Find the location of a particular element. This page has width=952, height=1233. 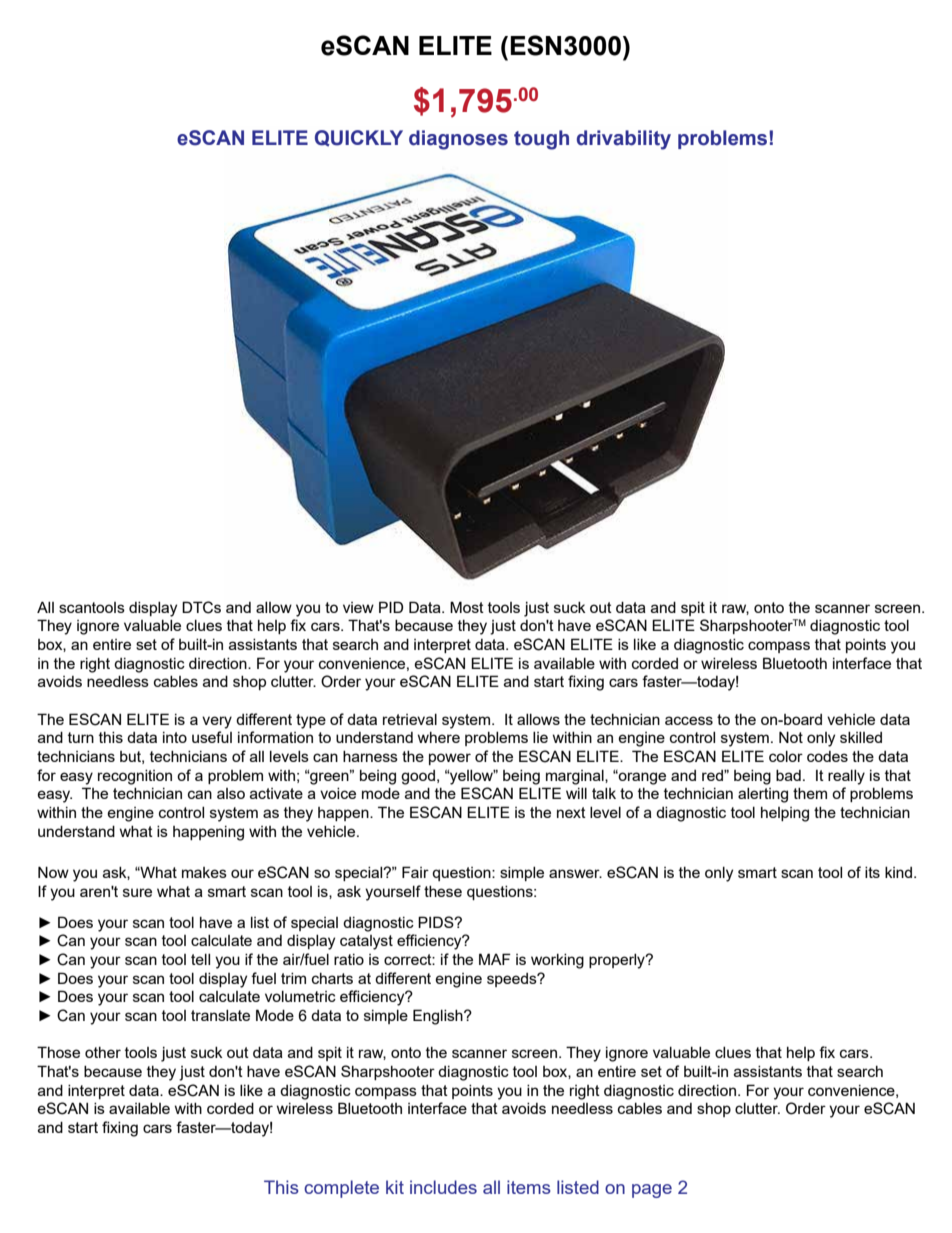

very is located at coordinates (217, 722).
